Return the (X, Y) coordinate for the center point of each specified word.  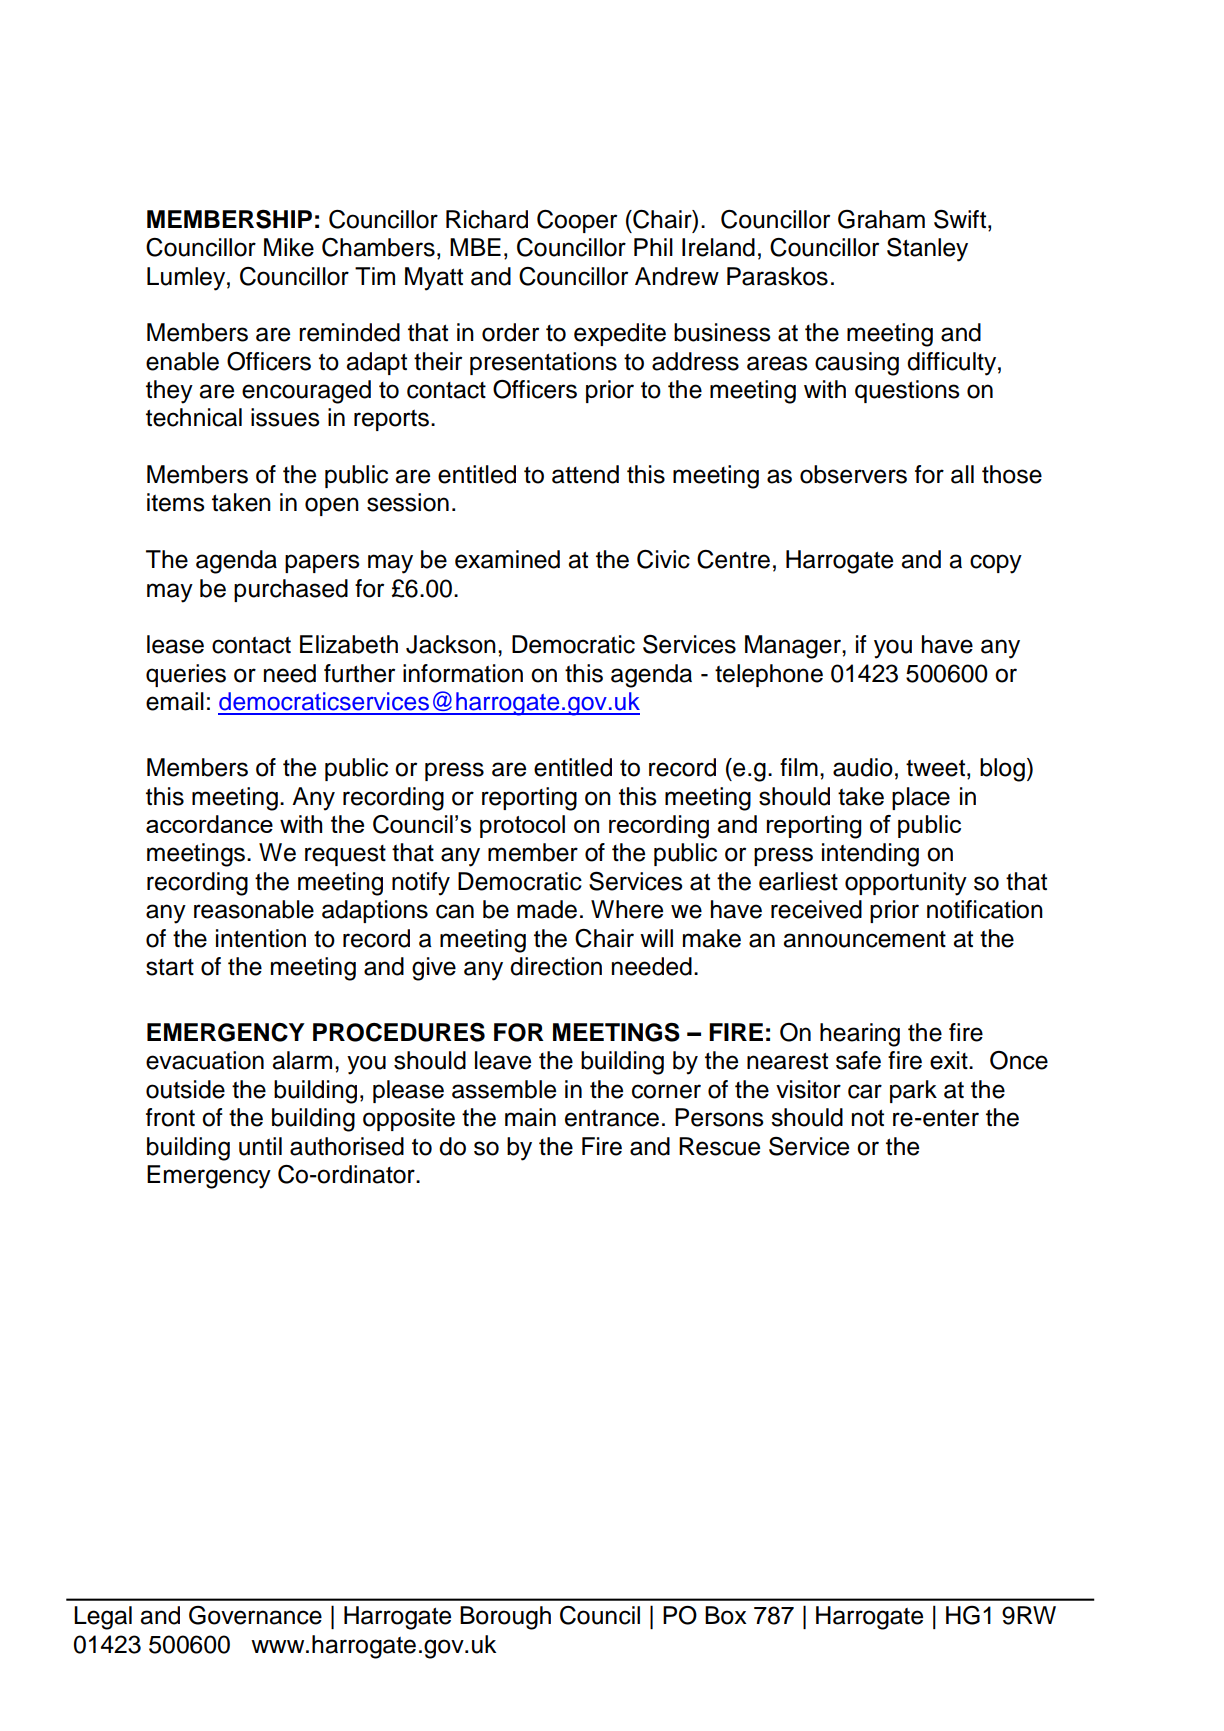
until (260, 1146)
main (530, 1117)
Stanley (927, 250)
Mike (289, 247)
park (913, 1091)
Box (726, 1615)
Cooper (577, 221)
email (175, 701)
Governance (255, 1615)
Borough (505, 1618)
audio (863, 767)
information (463, 673)
